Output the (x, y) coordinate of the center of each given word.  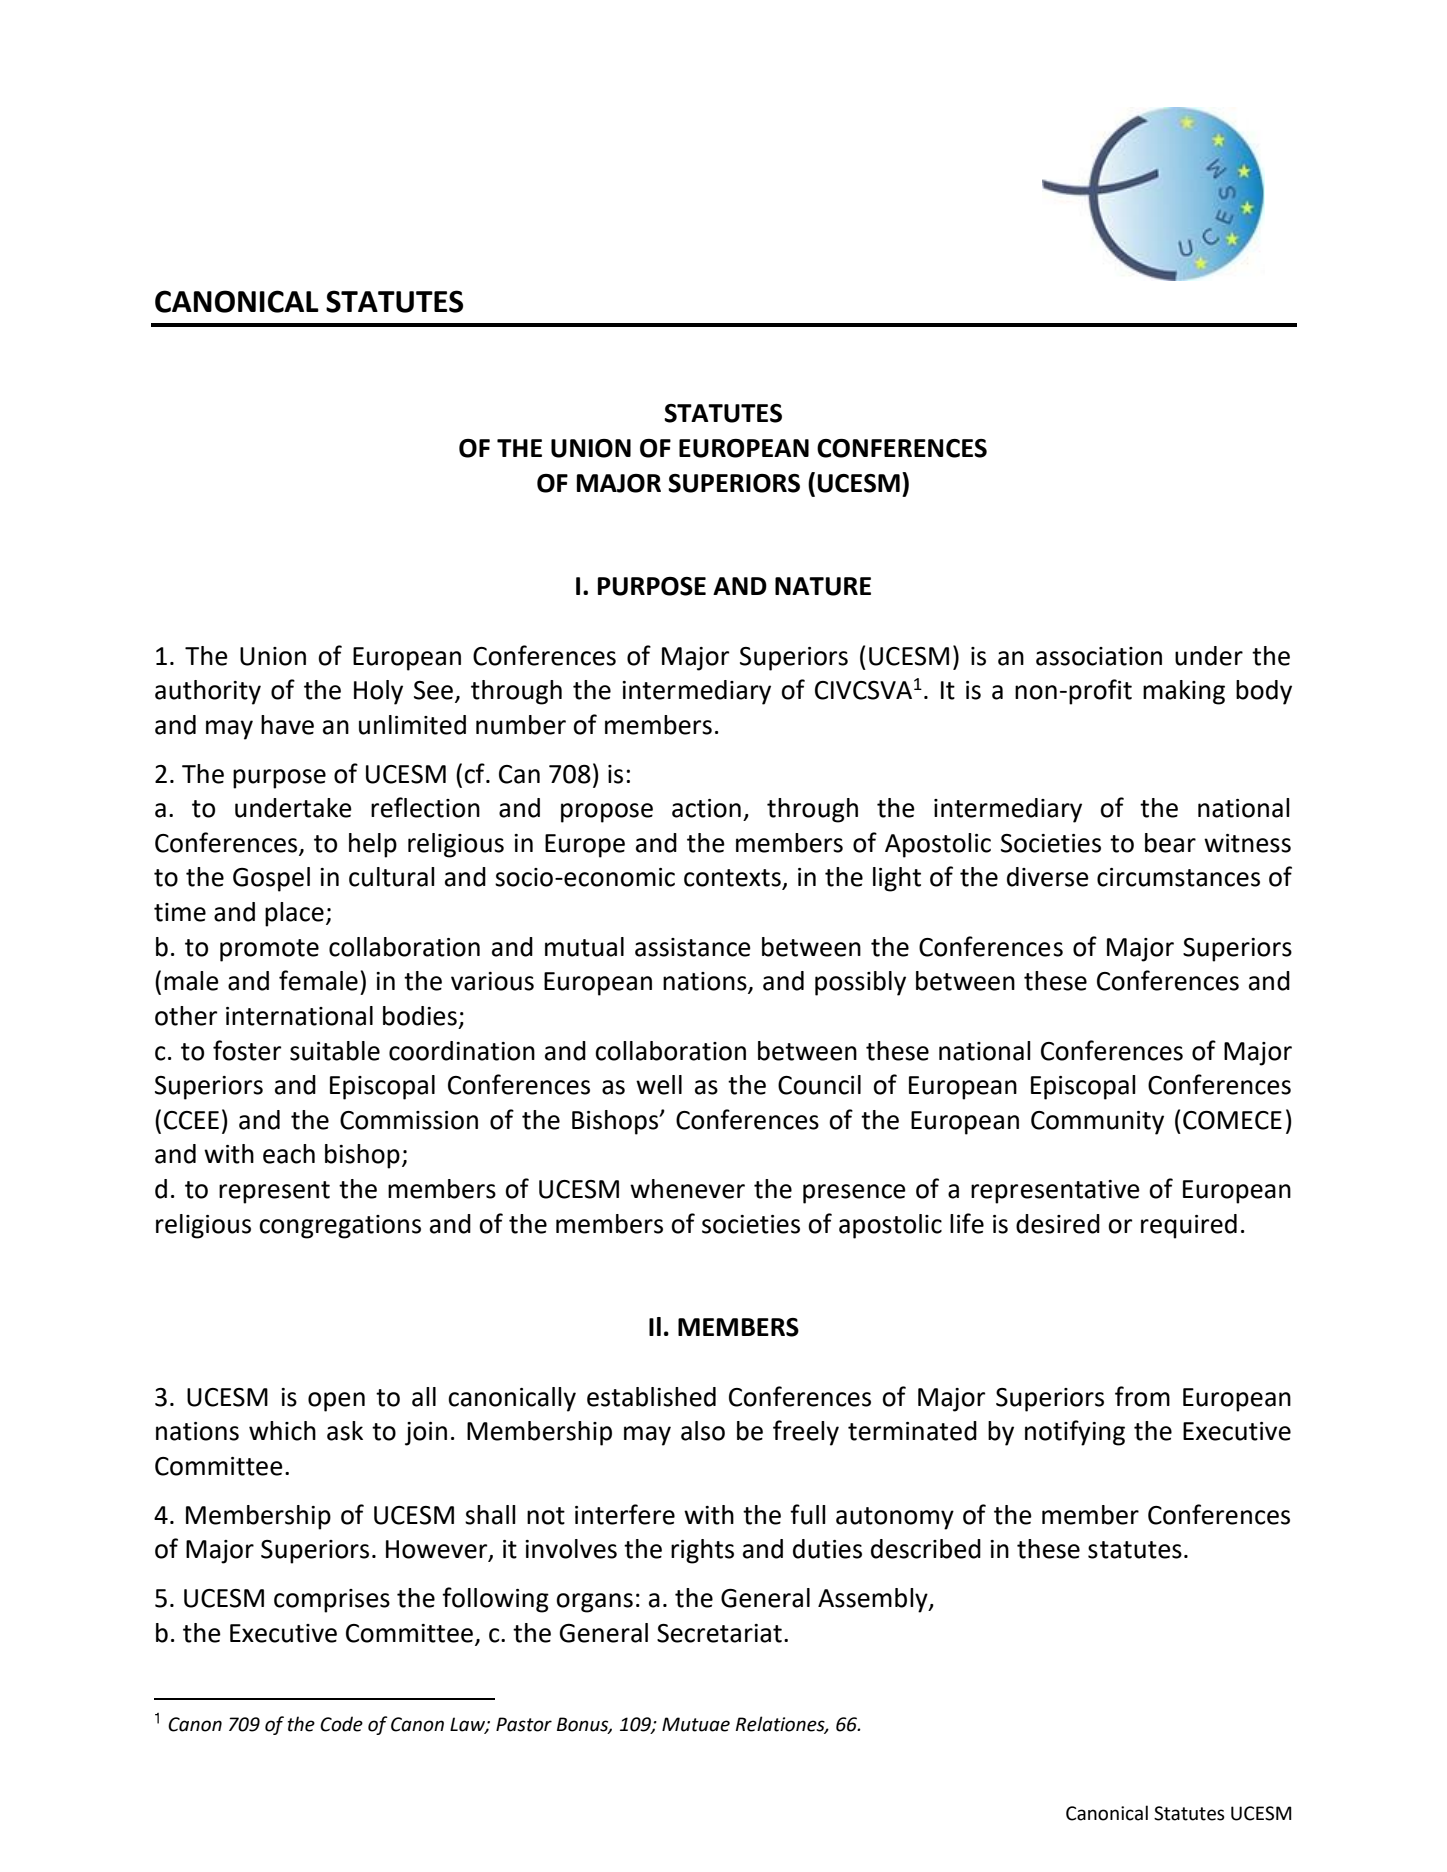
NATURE (823, 586)
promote (269, 950)
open (336, 1402)
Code (341, 1724)
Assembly (874, 1600)
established (651, 1397)
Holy (378, 692)
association (1099, 656)
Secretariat (719, 1633)
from (1142, 1396)
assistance (693, 947)
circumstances (1178, 877)
